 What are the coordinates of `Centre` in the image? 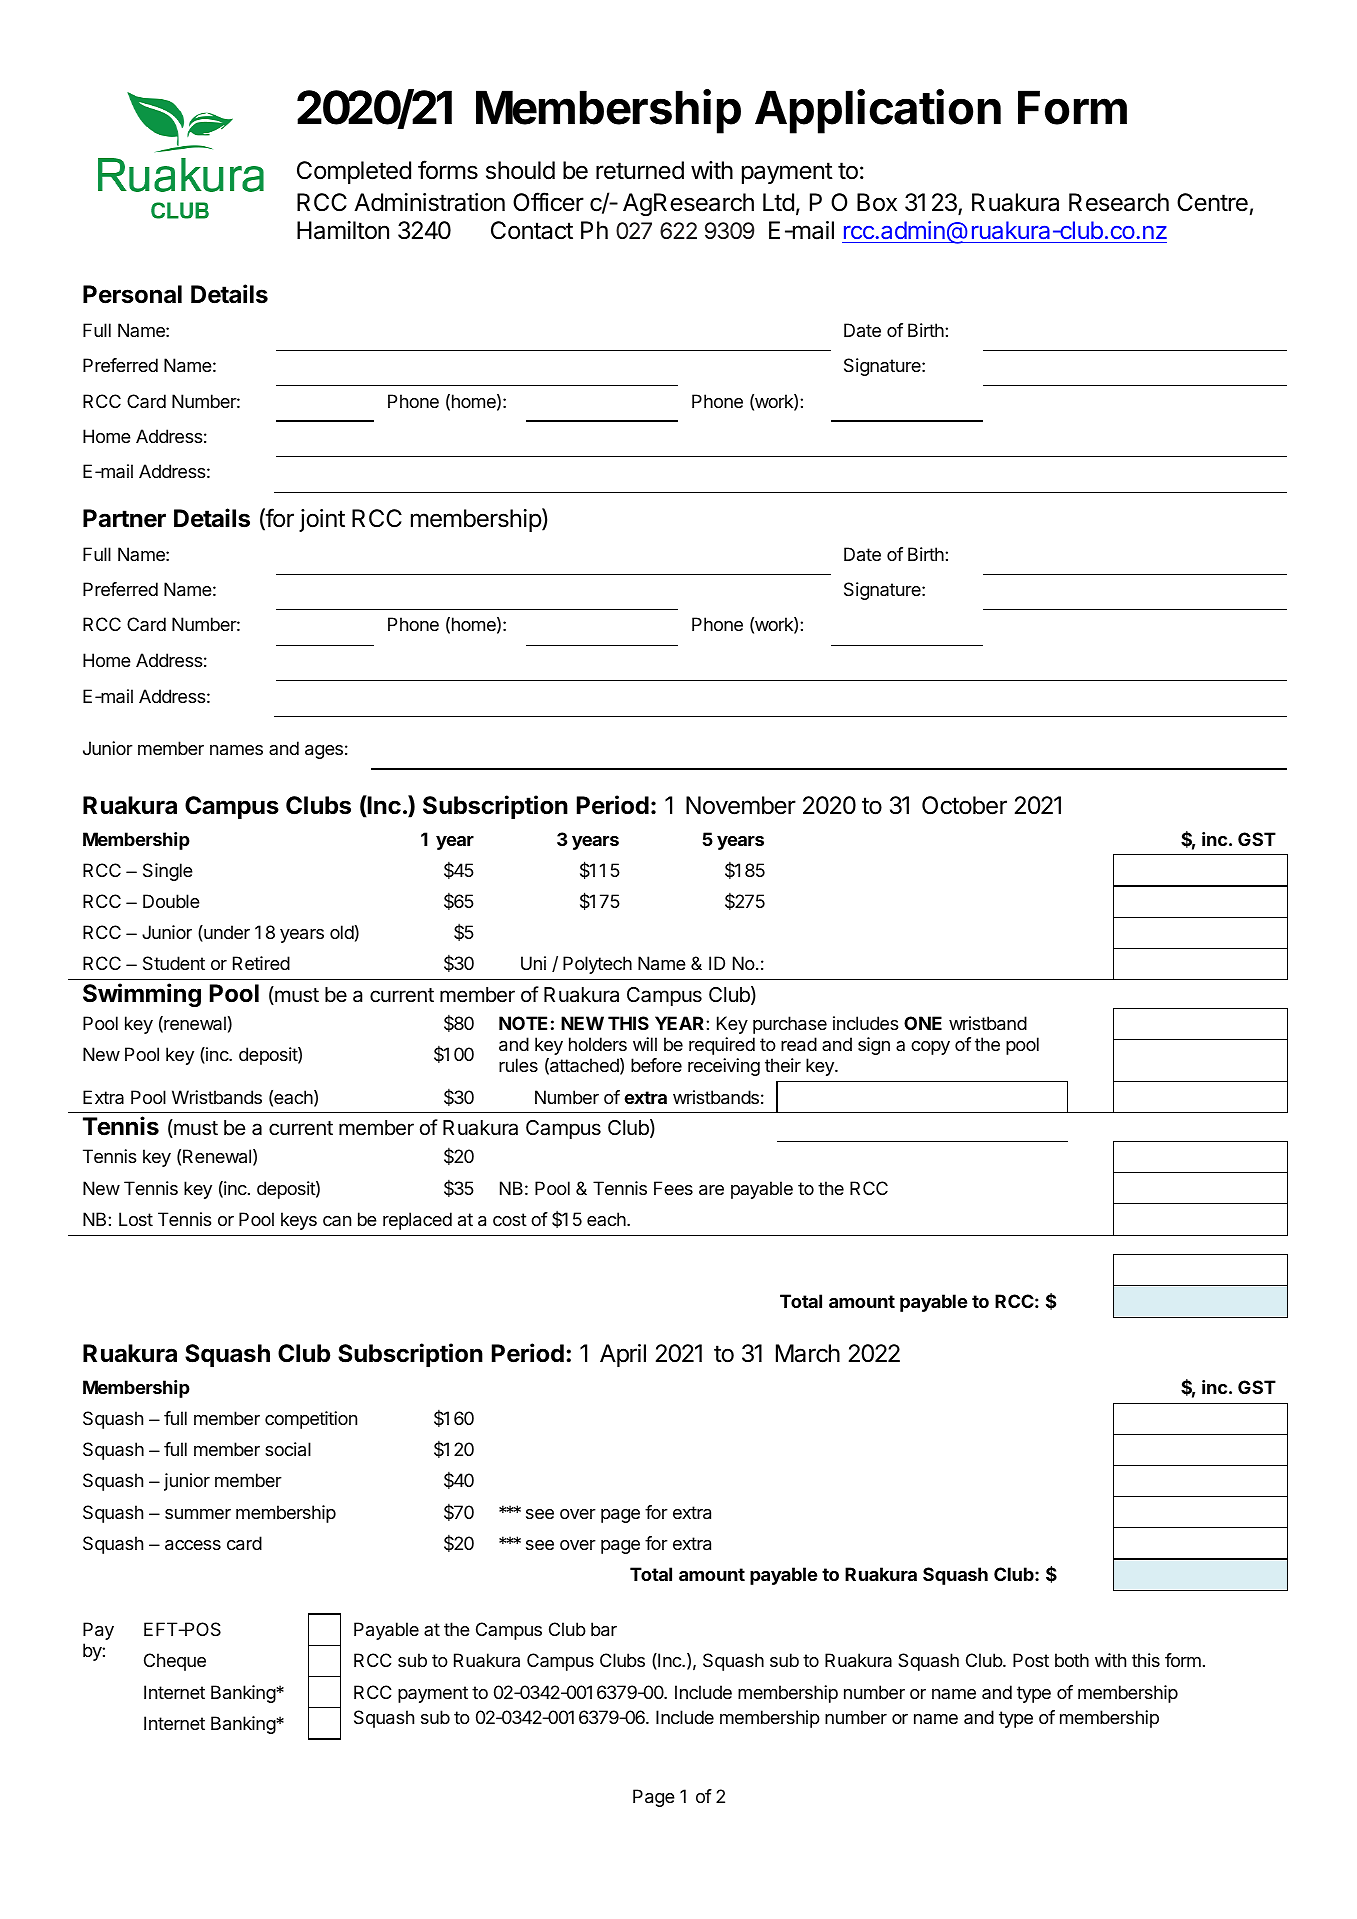 It's located at (1212, 202).
